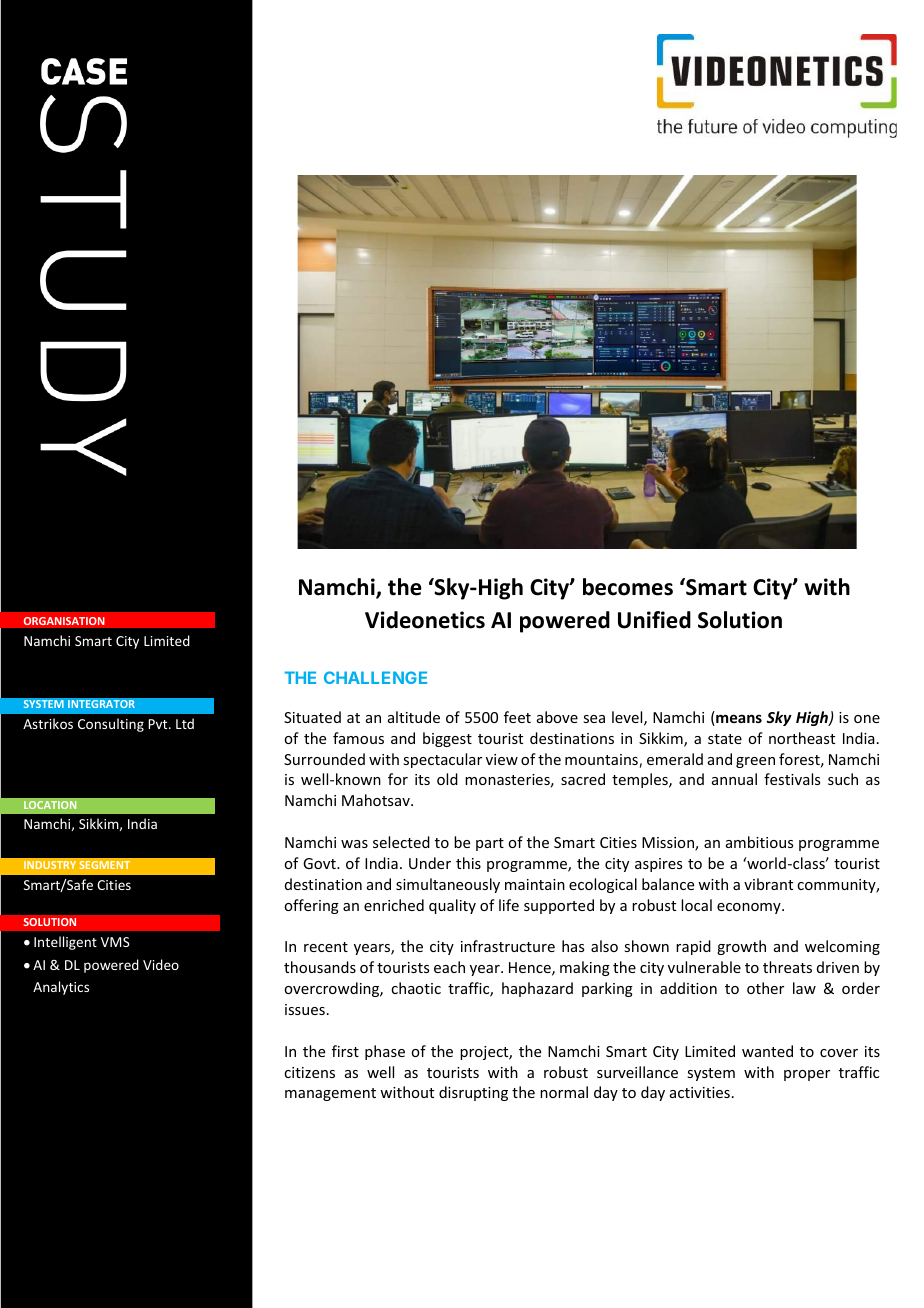 This page has width=924, height=1308. I want to click on citizens, so click(309, 1072).
